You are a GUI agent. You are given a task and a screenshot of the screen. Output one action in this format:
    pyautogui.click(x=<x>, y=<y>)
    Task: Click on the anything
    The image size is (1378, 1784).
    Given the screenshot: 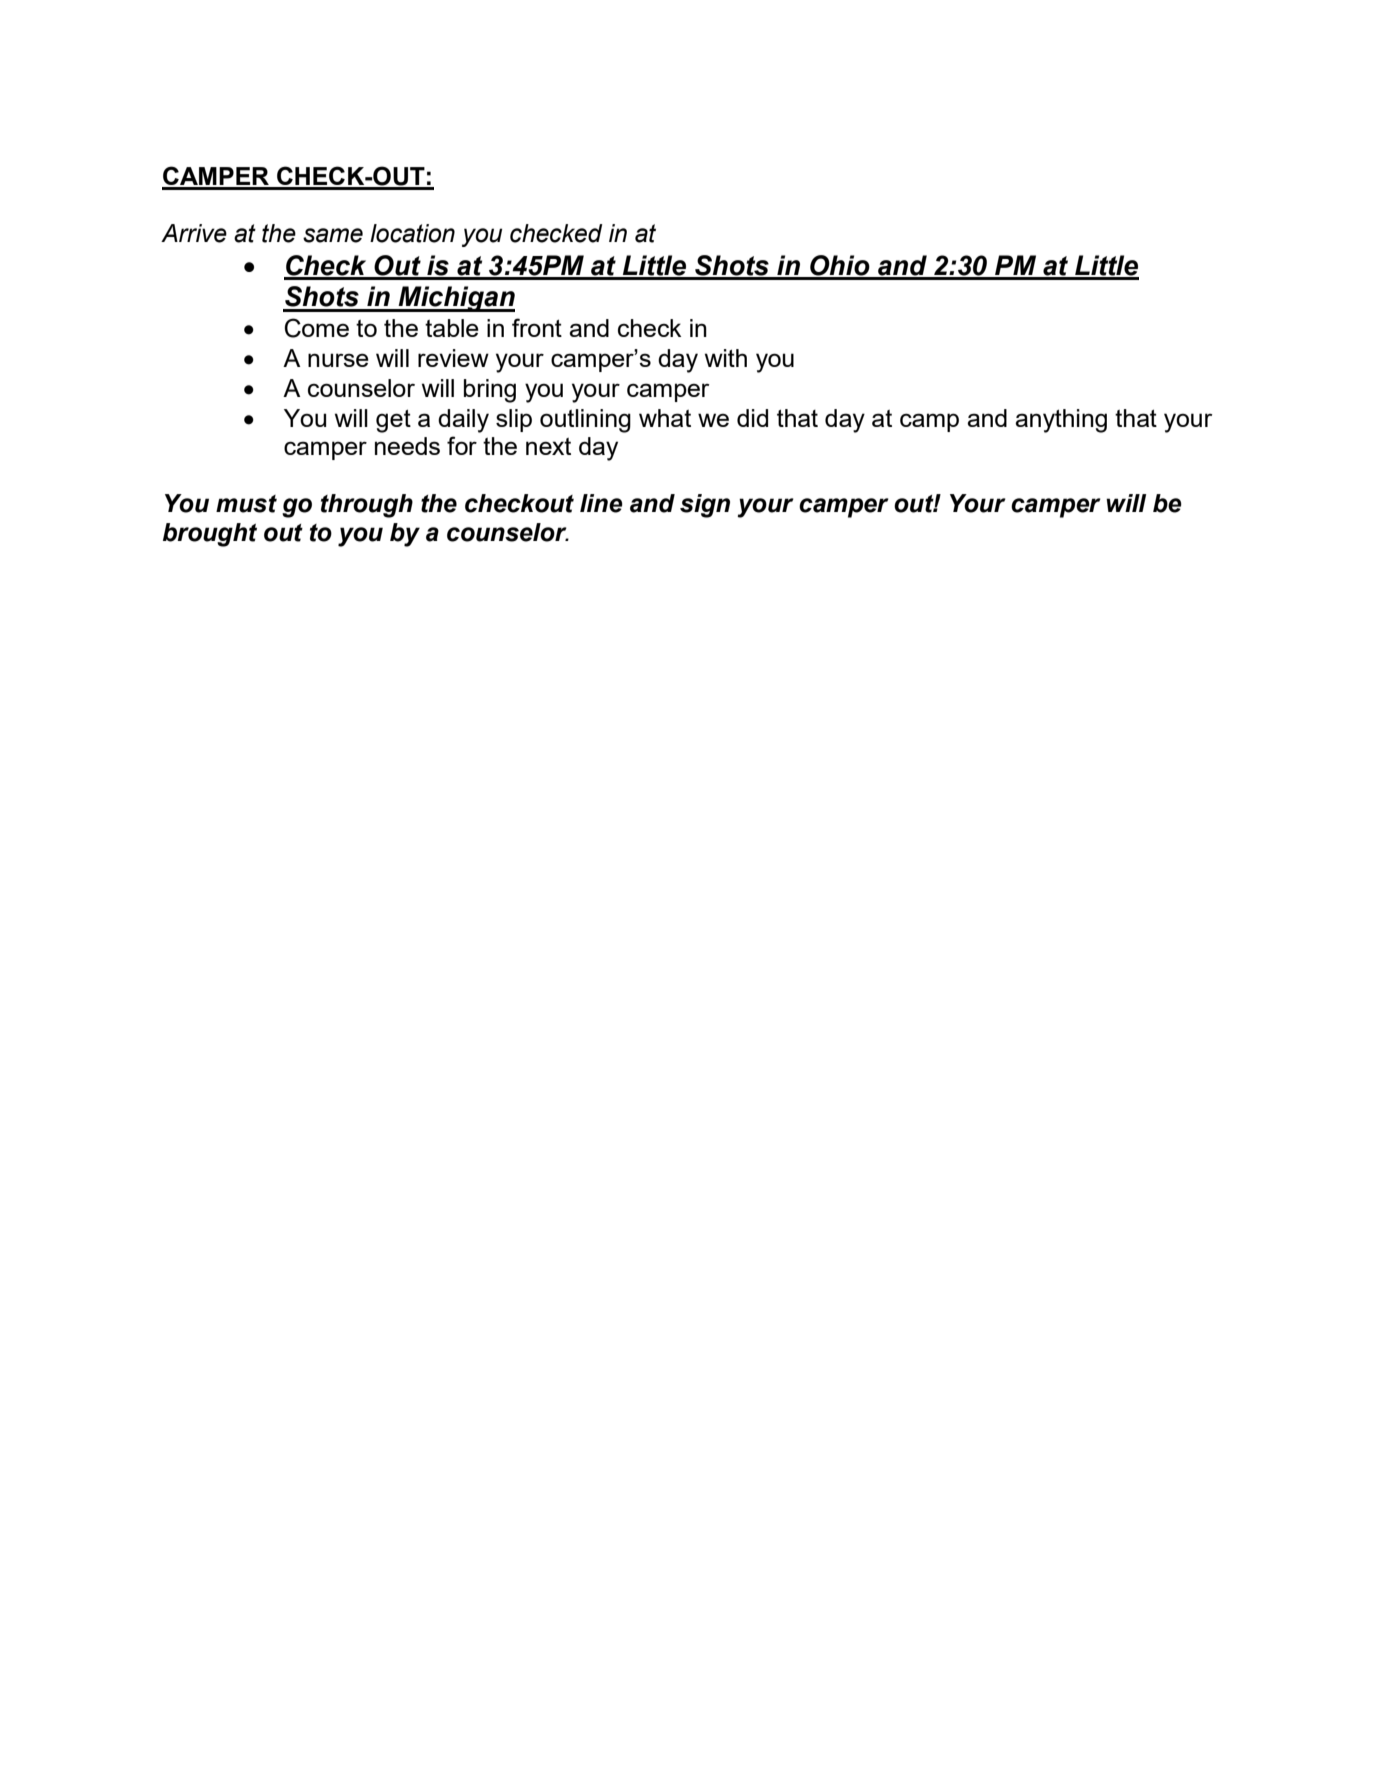 What is the action you would take?
    pyautogui.click(x=1061, y=421)
